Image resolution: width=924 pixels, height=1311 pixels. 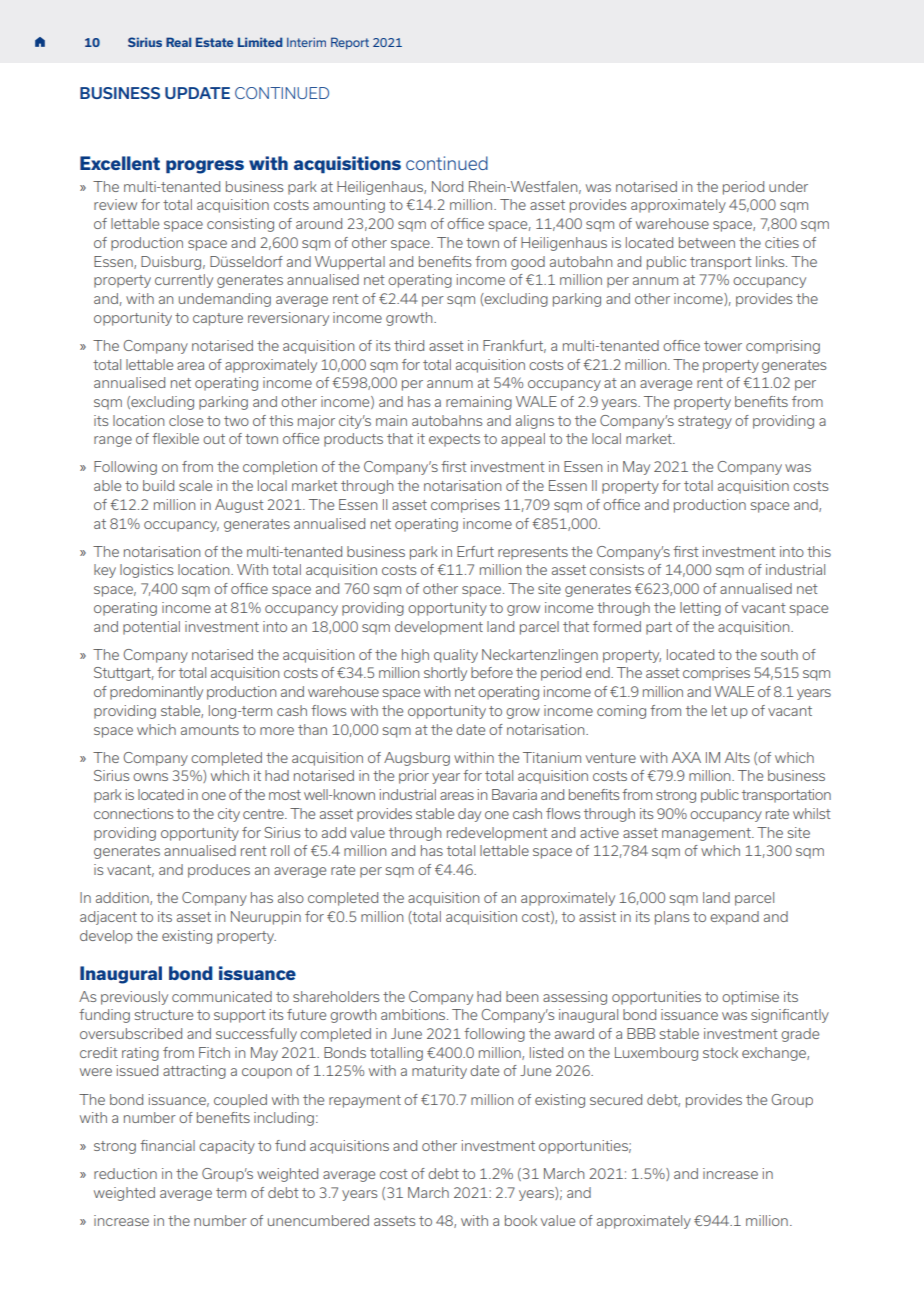 What do you see at coordinates (350, 43) in the document?
I see `Report` at bounding box center [350, 43].
